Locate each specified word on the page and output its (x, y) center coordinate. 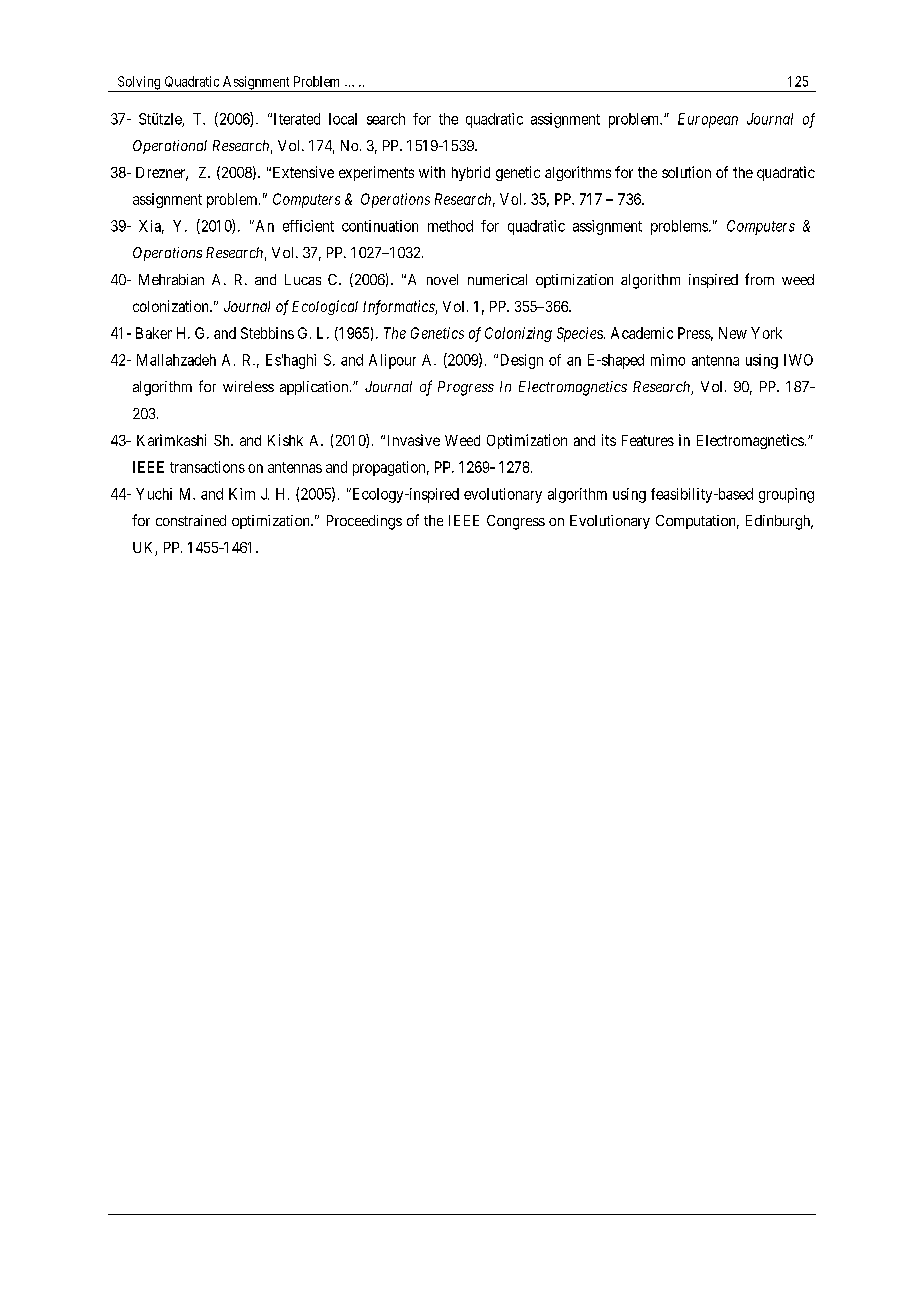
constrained (191, 520)
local (343, 119)
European (708, 120)
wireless (248, 386)
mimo (668, 360)
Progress (466, 388)
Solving (139, 84)
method (450, 226)
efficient (308, 226)
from (759, 279)
